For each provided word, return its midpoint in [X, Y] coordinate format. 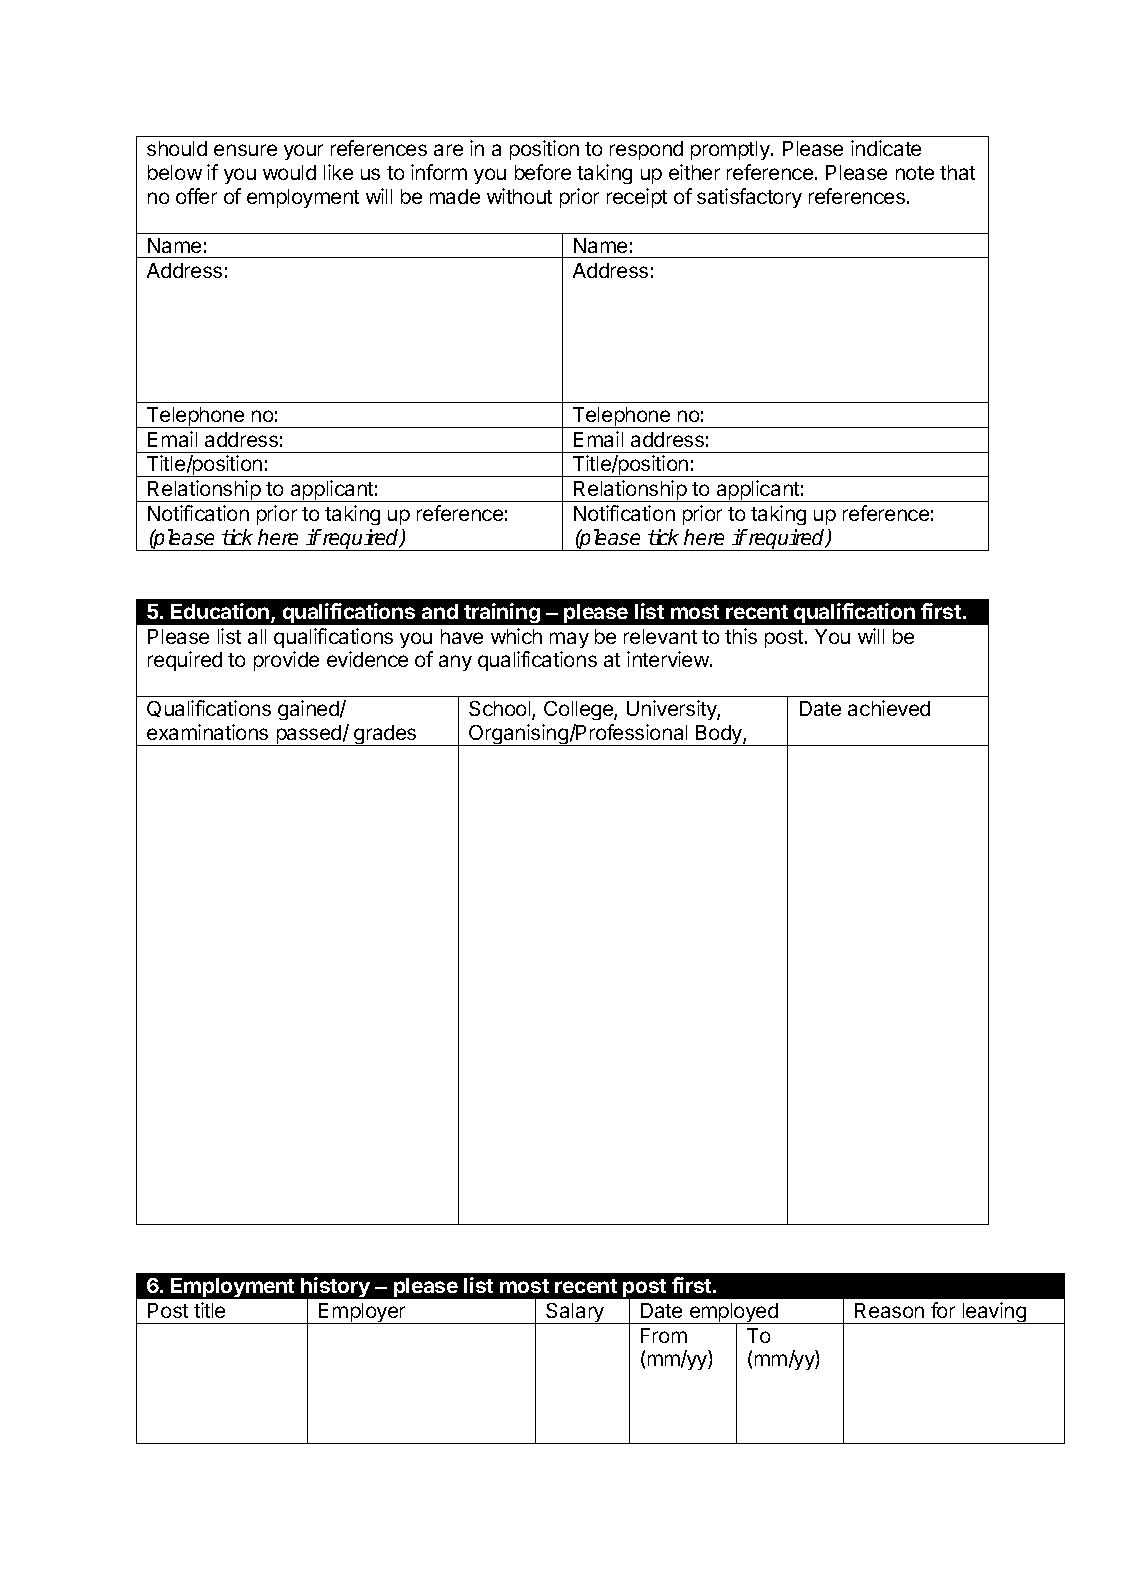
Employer [362, 1313]
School [501, 710]
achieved [889, 708]
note [915, 173]
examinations [207, 732]
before [543, 172]
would [289, 172]
